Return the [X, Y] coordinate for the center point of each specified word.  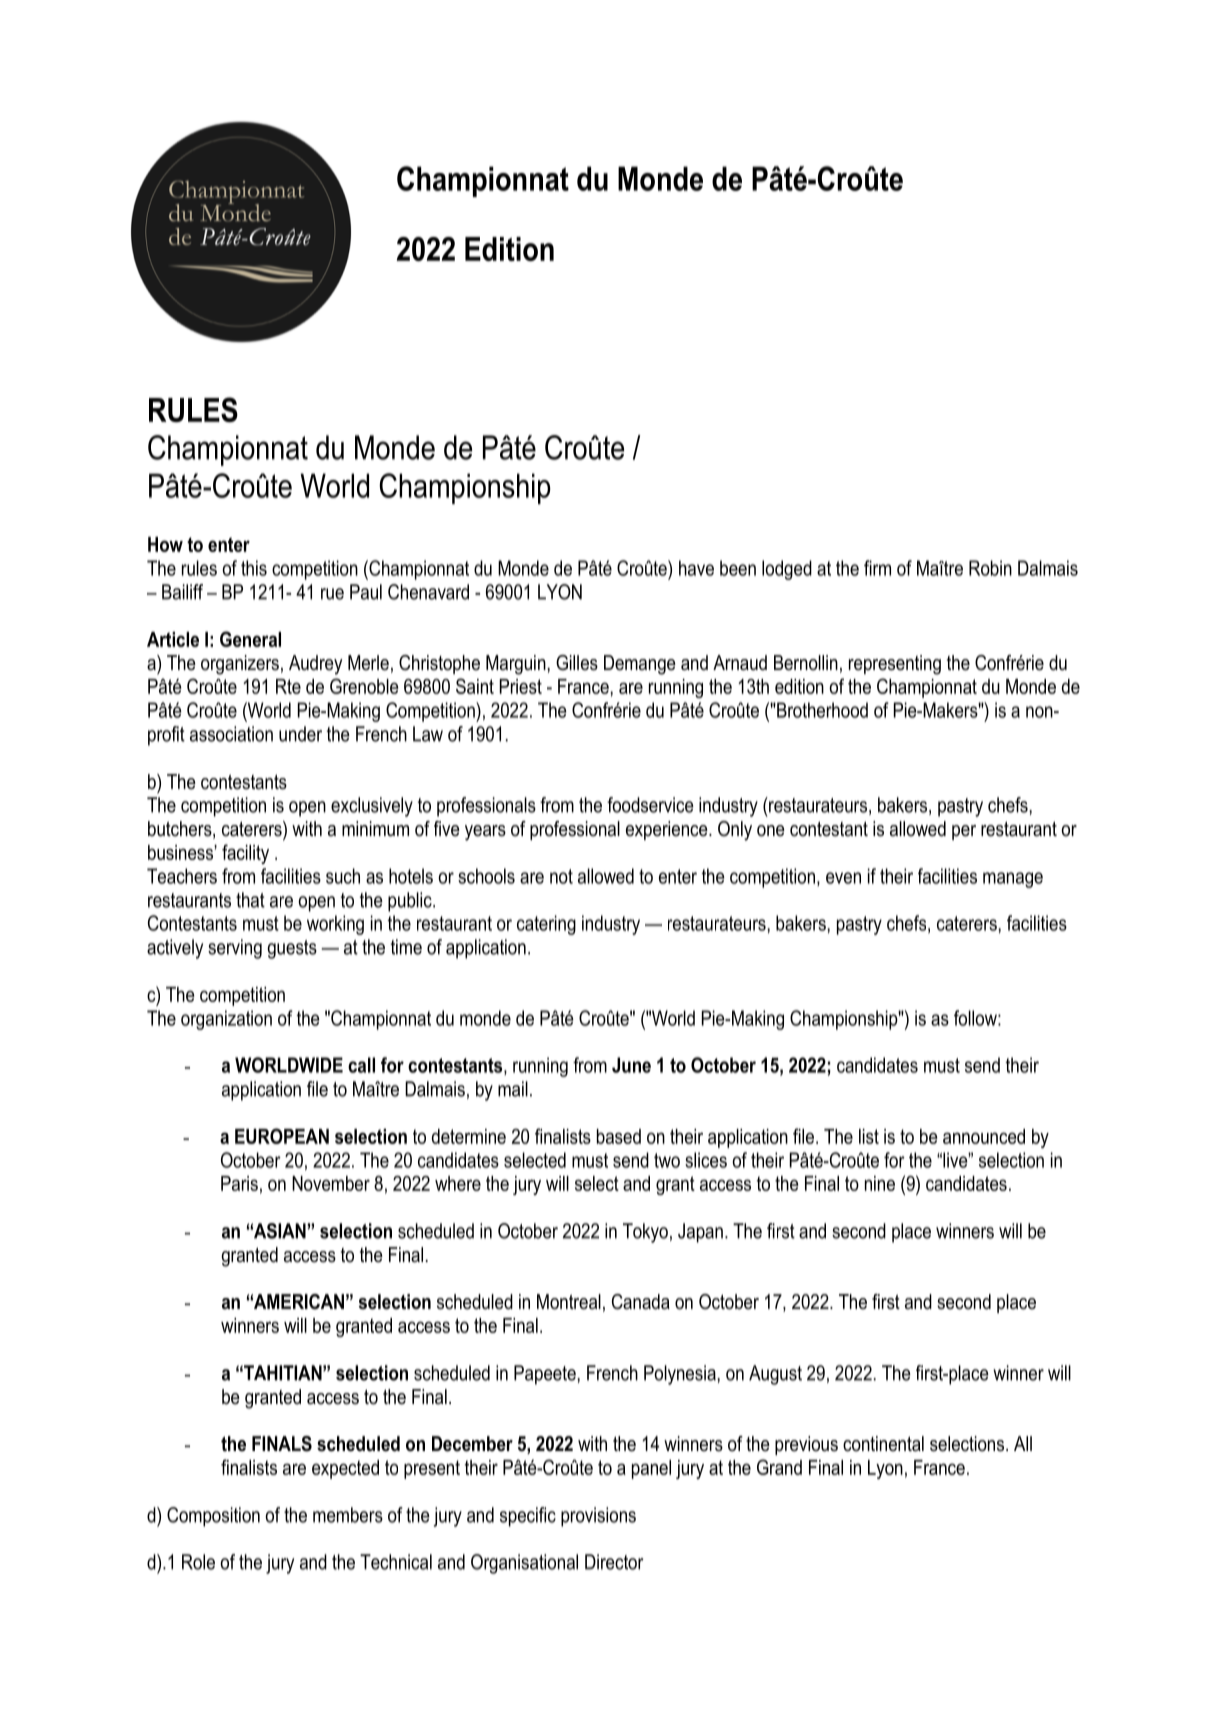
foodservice [650, 805]
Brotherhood [821, 710]
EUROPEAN [282, 1136]
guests [292, 949]
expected [345, 1469]
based [619, 1136]
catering [546, 925]
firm [877, 568]
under [300, 734]
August [775, 1375]
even [843, 878]
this [254, 568]
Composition [213, 1517]
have [696, 568]
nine [880, 1183]
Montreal [569, 1302]
